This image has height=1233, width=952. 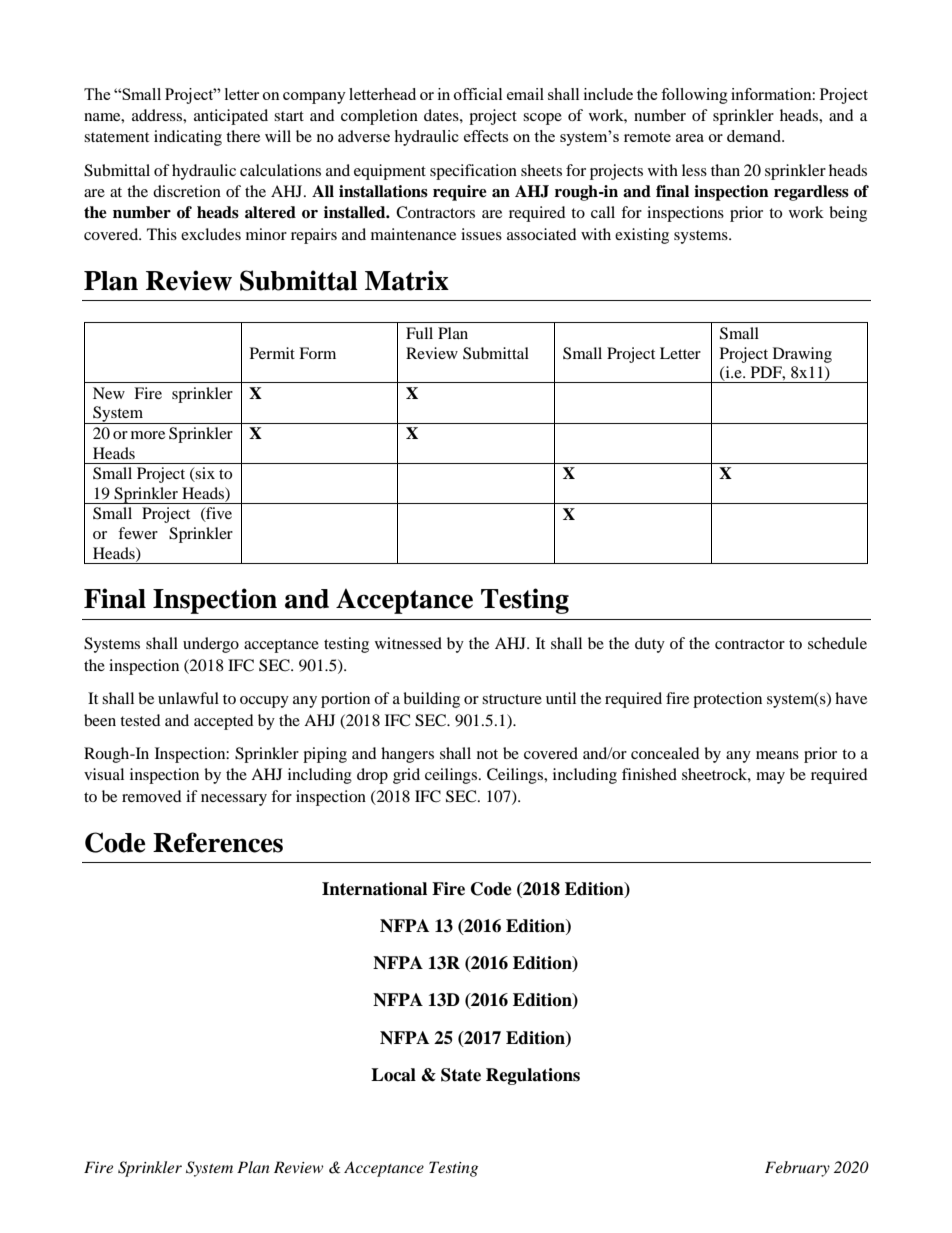 What do you see at coordinates (770, 778) in the image?
I see `may` at bounding box center [770, 778].
